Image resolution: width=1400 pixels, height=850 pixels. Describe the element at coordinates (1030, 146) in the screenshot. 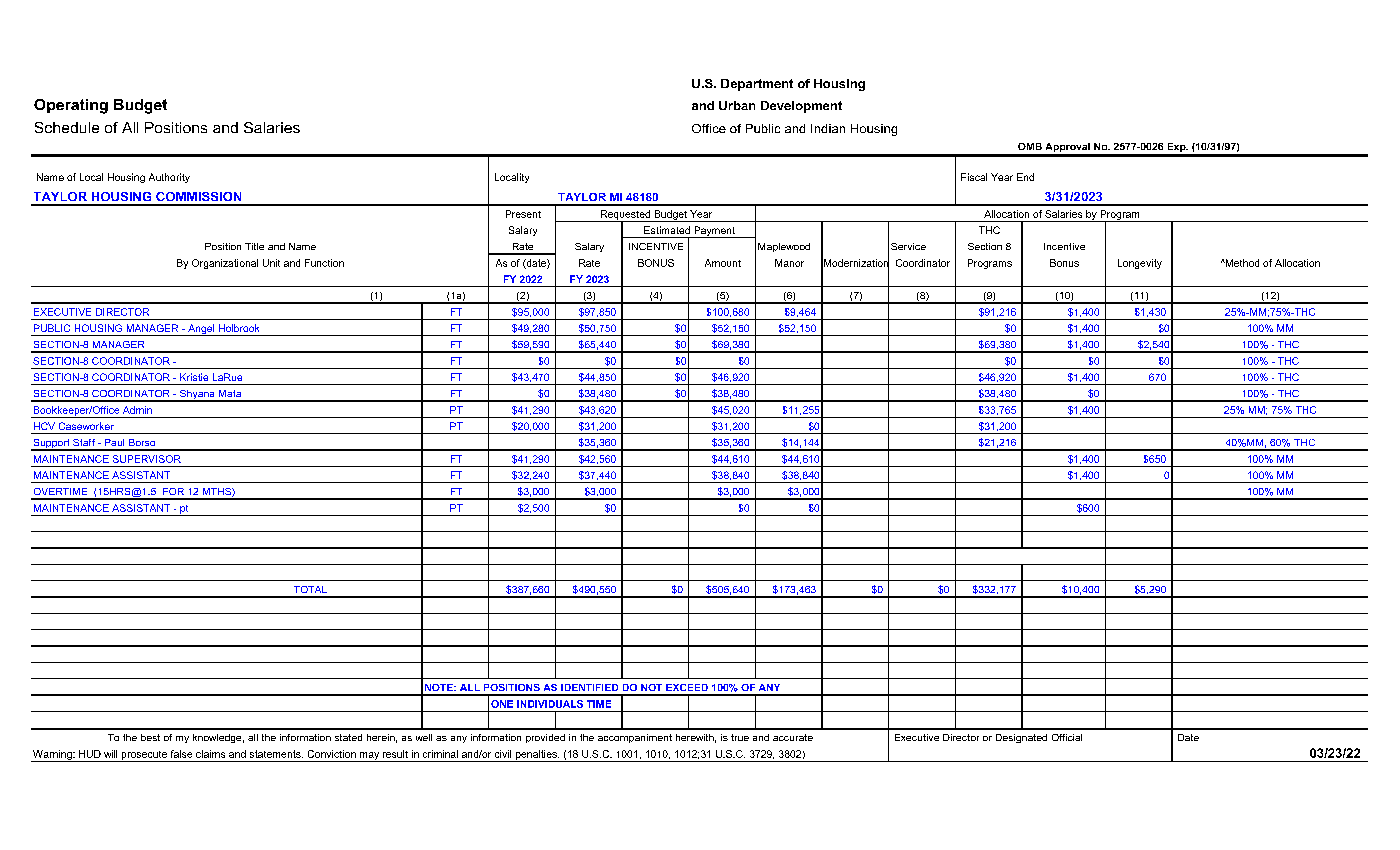

I see `OMB` at that location.
